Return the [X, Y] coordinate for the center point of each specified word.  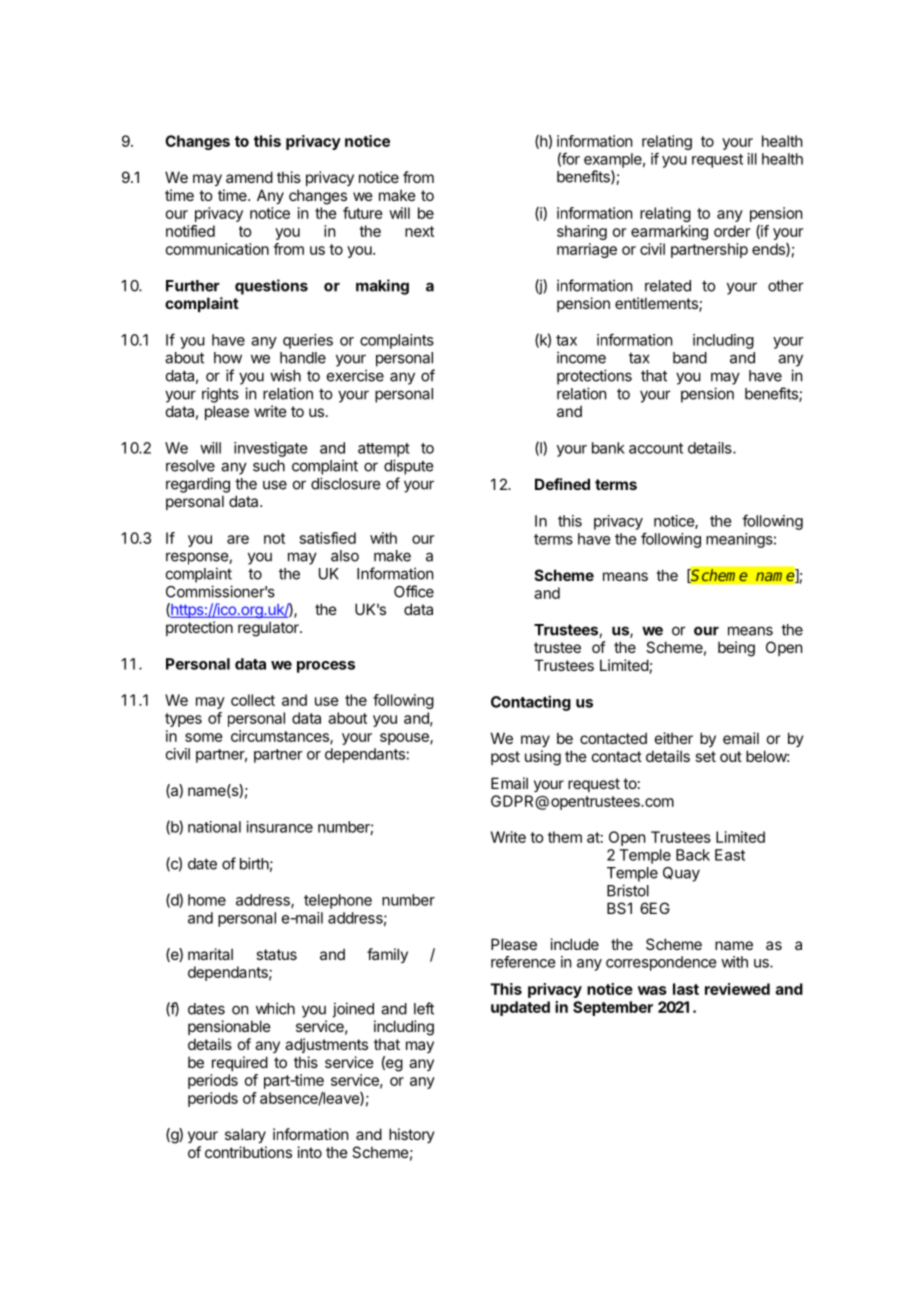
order [732, 231]
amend [249, 177]
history [412, 1135]
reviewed [737, 989]
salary [245, 1135]
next [419, 231]
